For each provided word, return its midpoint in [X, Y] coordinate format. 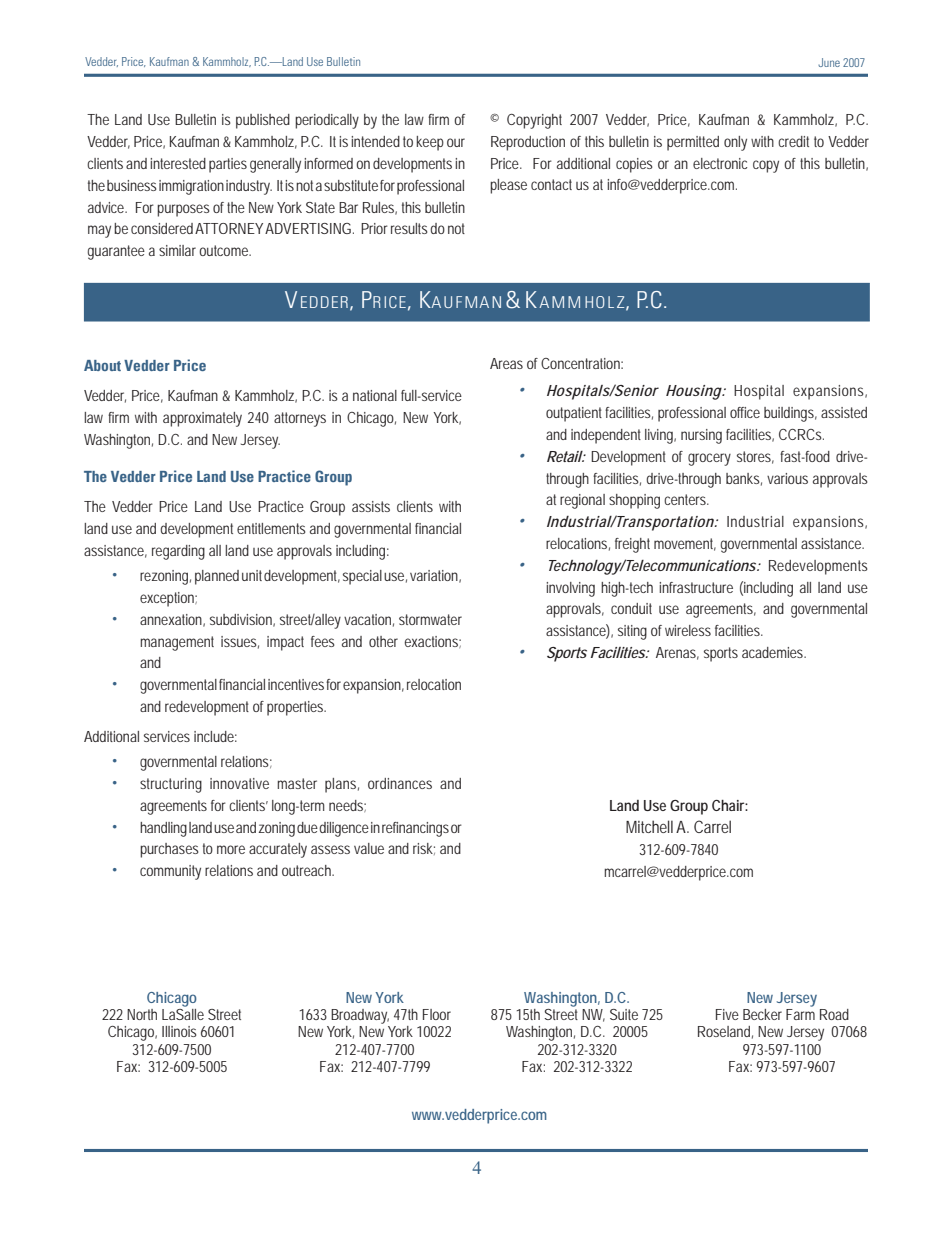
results [409, 228]
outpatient [574, 414]
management [177, 643]
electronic [720, 163]
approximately [202, 419]
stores [755, 457]
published [263, 121]
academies [774, 652]
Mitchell [649, 826]
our [456, 142]
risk [424, 849]
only [735, 143]
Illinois [179, 1031]
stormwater [430, 619]
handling [163, 829]
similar [177, 250]
